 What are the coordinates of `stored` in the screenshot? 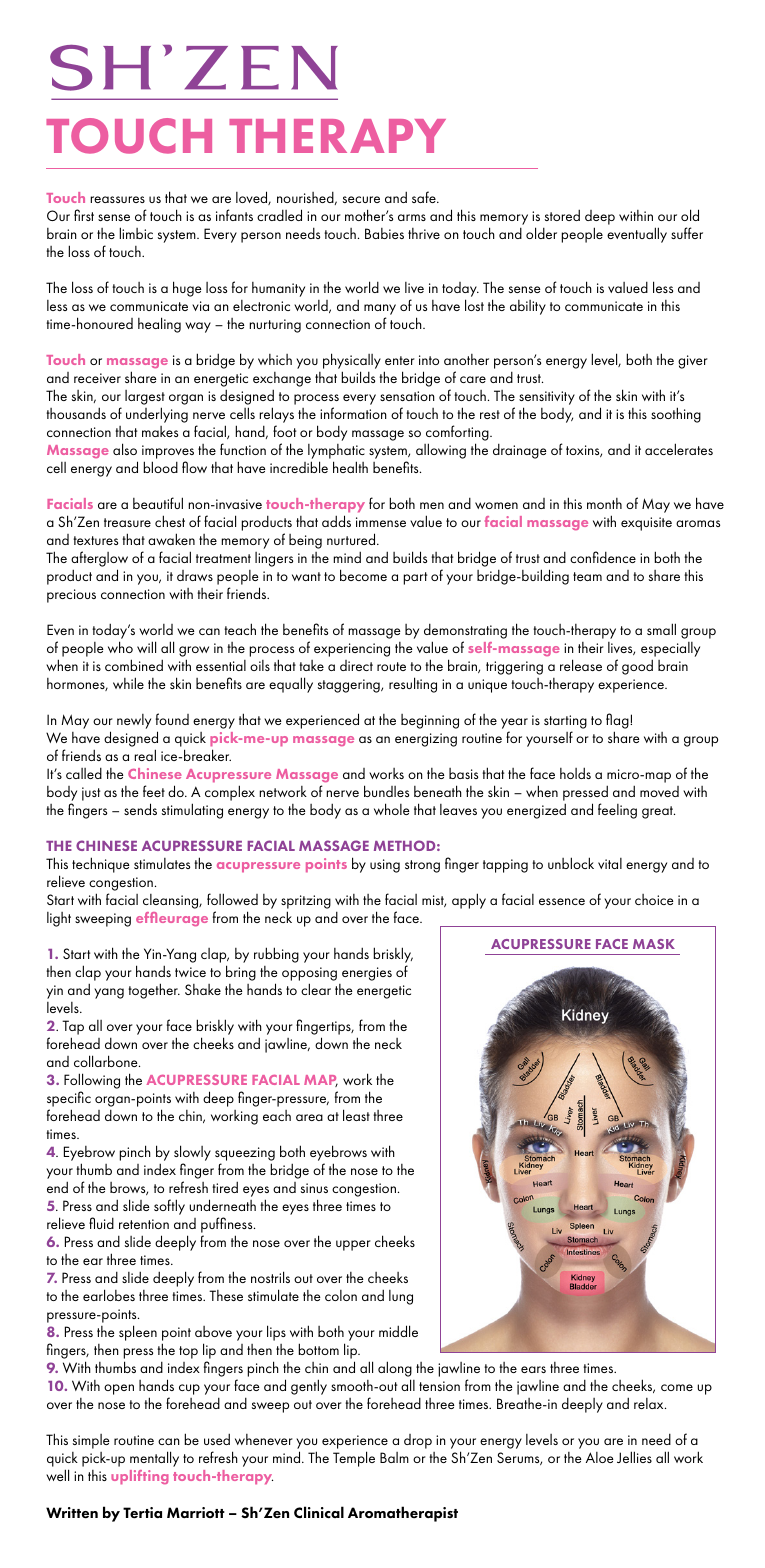 It's located at (562, 215).
